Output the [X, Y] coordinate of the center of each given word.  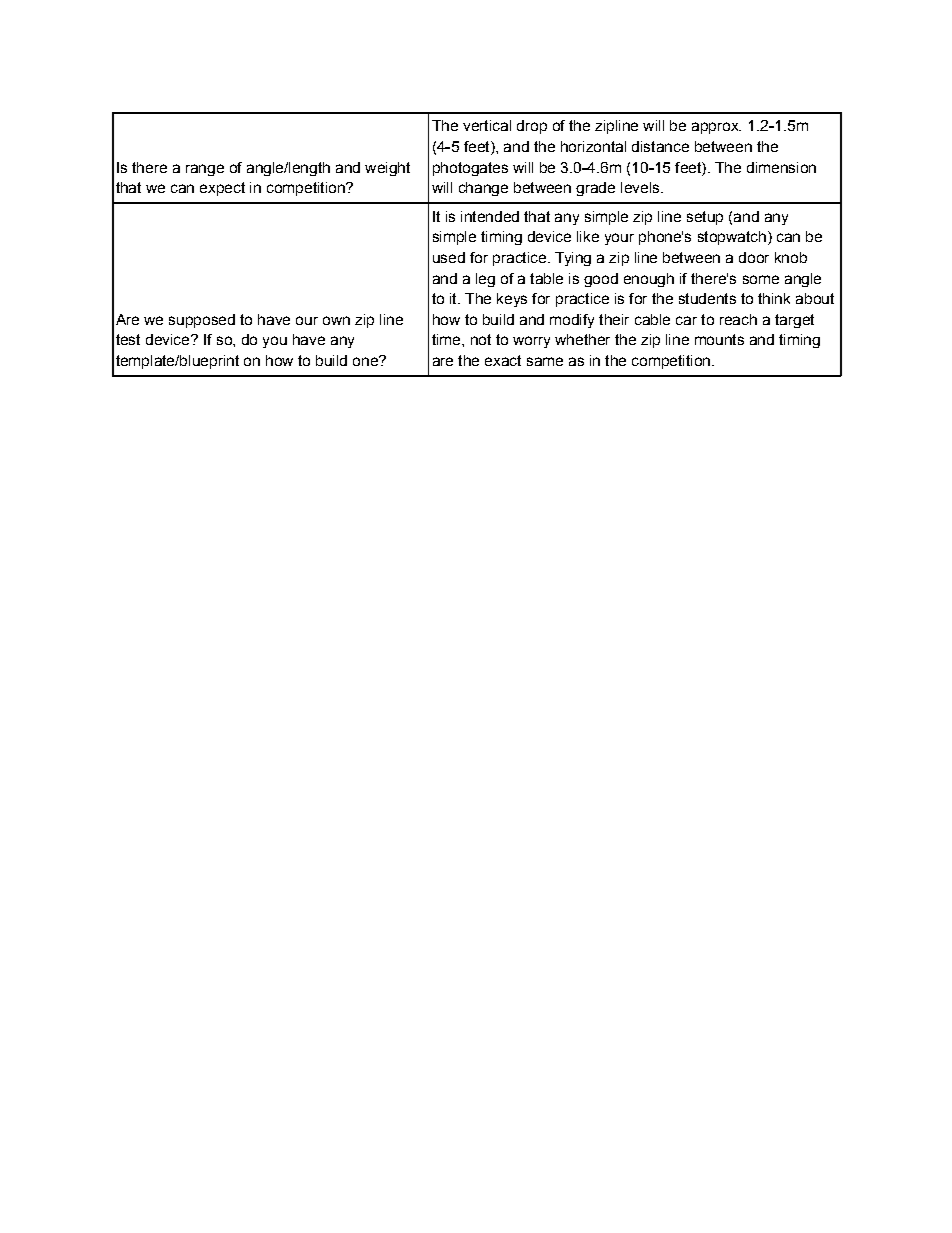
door [754, 257]
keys [512, 300]
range [205, 170]
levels [641, 187]
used [449, 257]
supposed [202, 321]
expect [222, 189]
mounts [719, 339]
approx [716, 128]
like [588, 236]
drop [532, 127]
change [483, 189]
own [336, 320]
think [774, 298]
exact [503, 360]
